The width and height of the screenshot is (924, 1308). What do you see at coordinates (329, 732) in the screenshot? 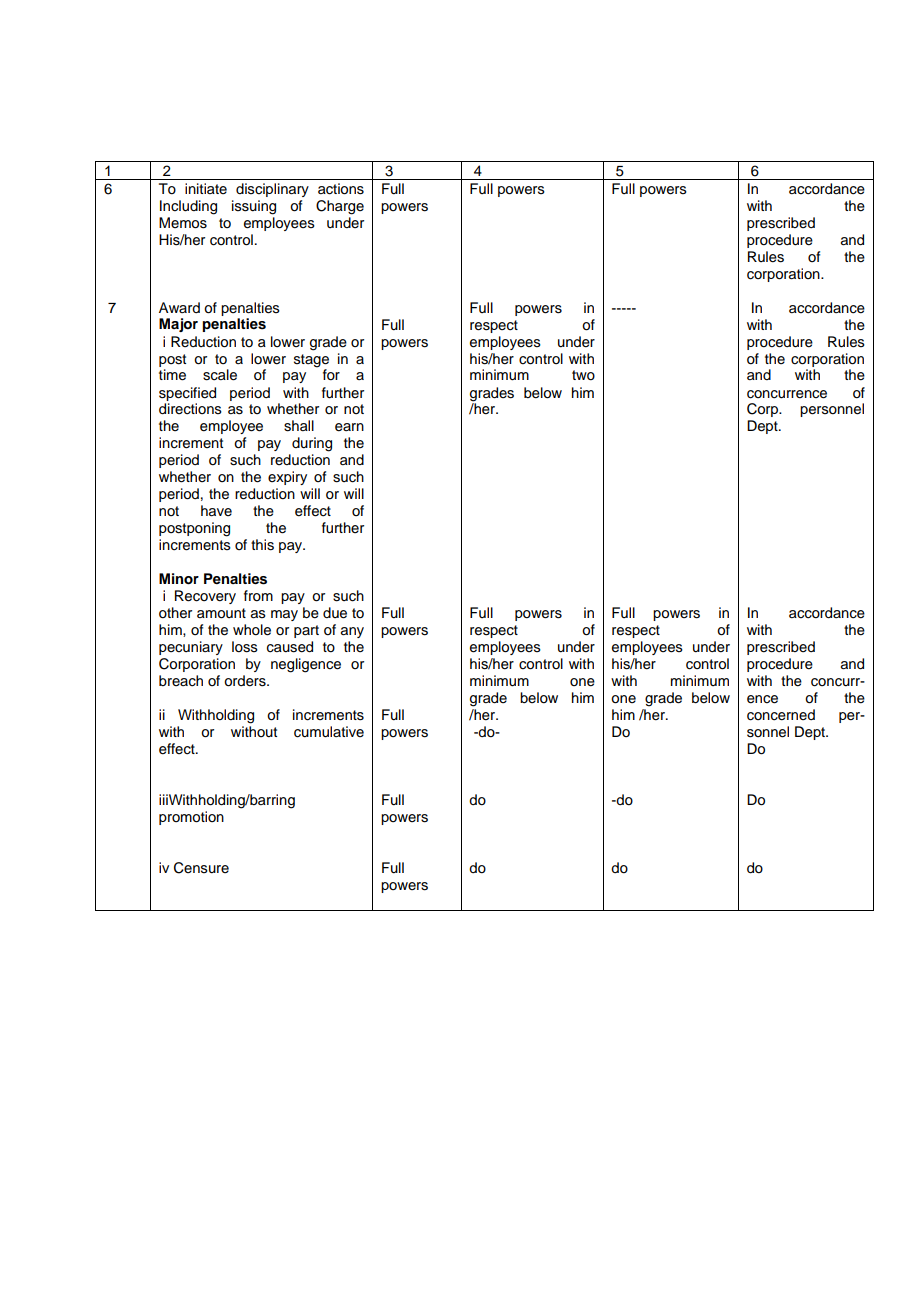
I see `cumulative` at bounding box center [329, 732].
